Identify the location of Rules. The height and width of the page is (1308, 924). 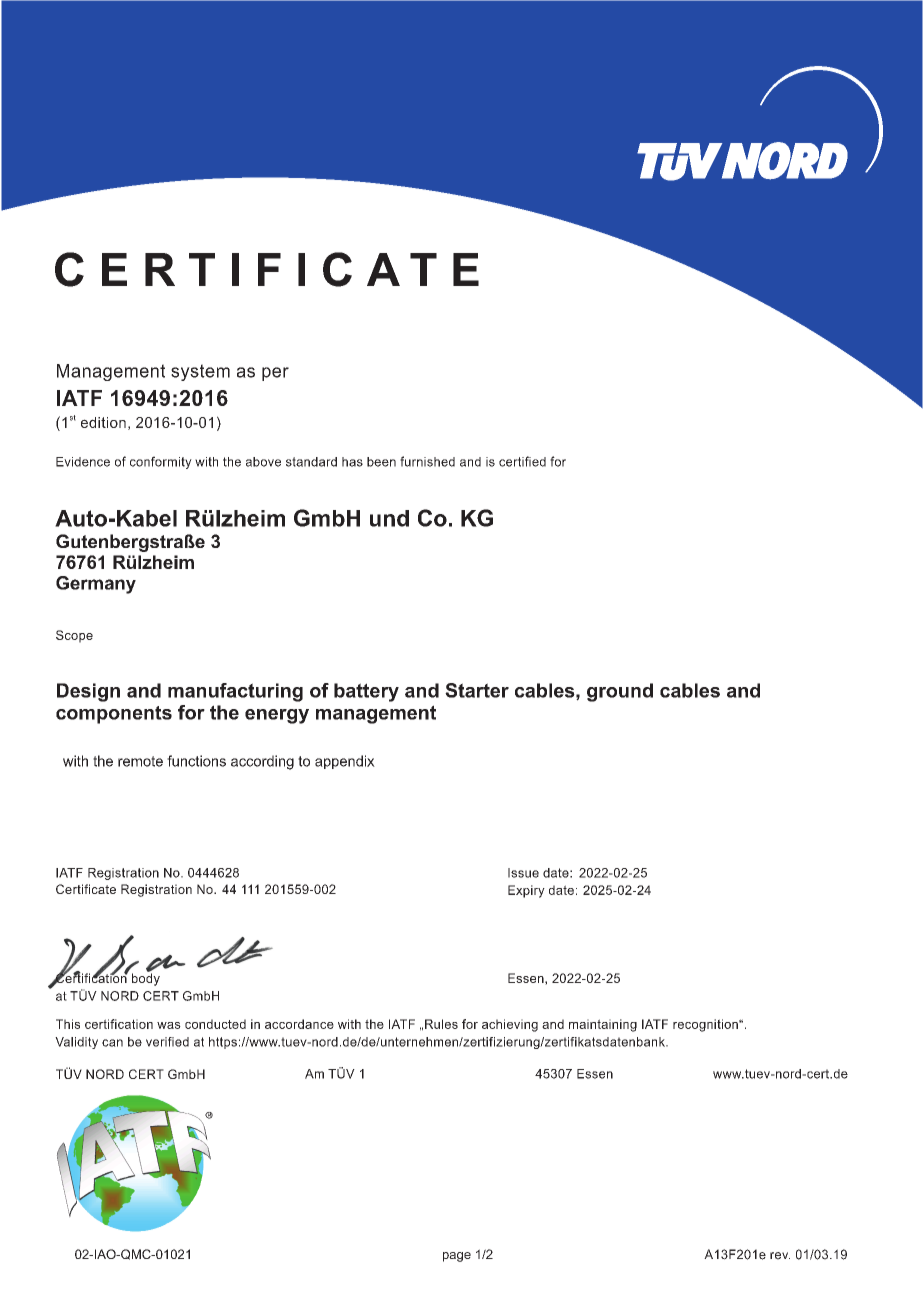
(441, 1024).
